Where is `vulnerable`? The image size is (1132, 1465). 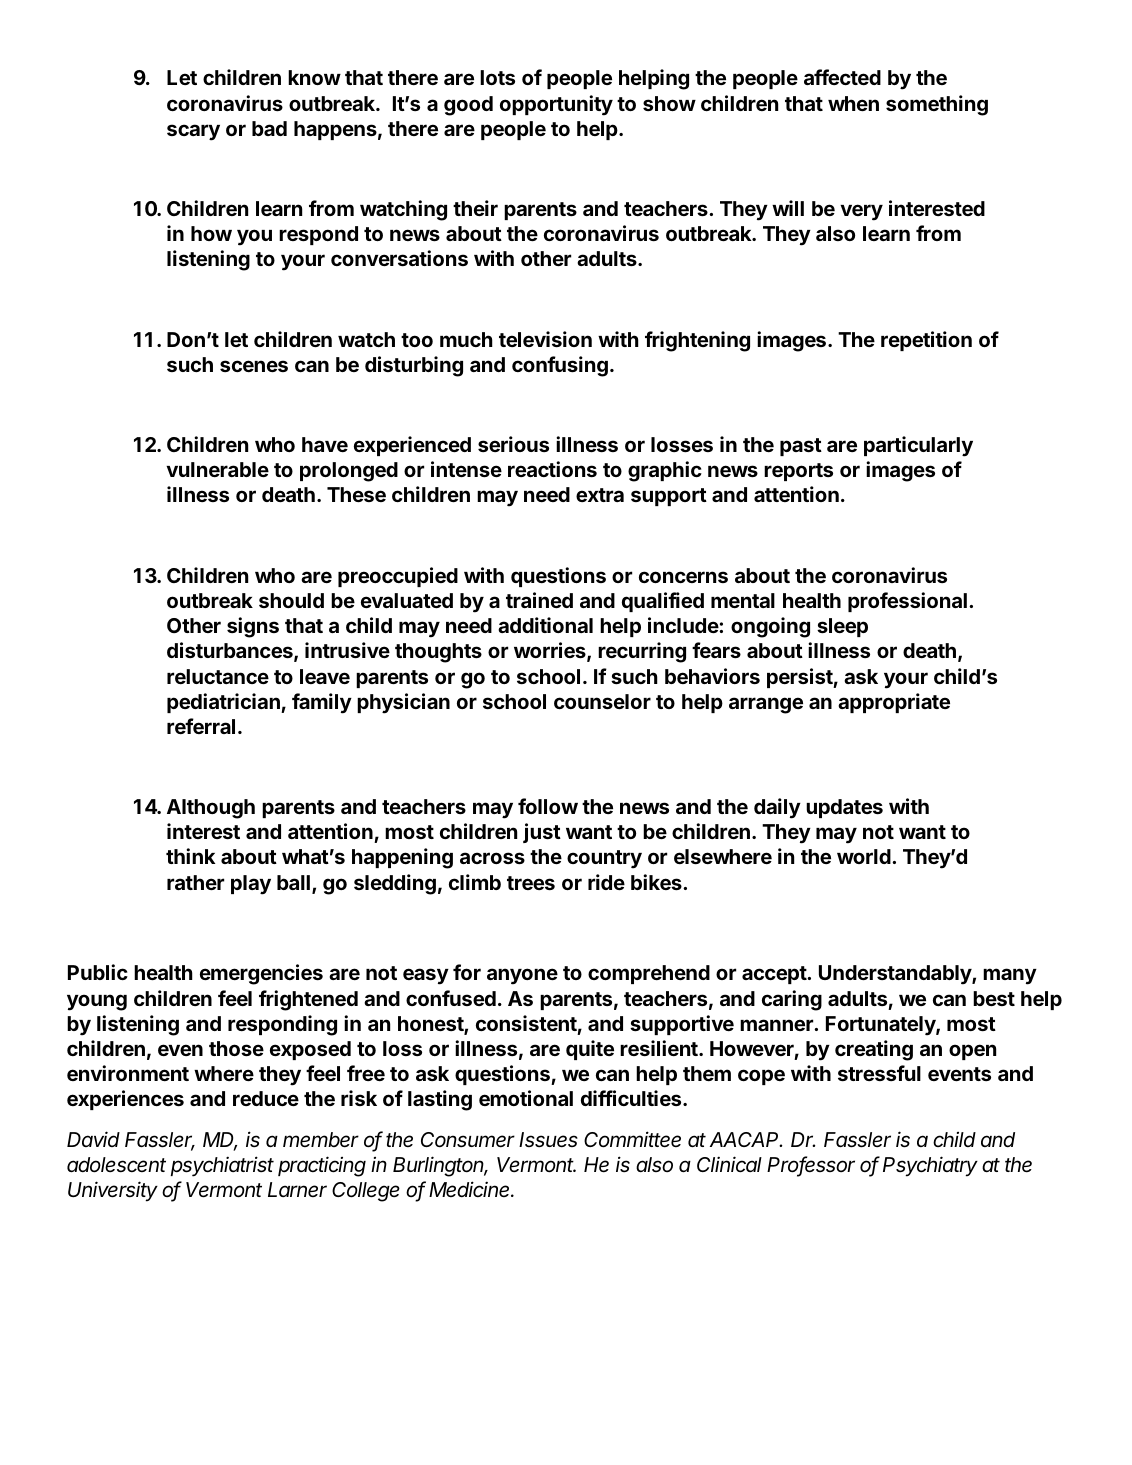
vulnerable is located at coordinates (217, 469).
